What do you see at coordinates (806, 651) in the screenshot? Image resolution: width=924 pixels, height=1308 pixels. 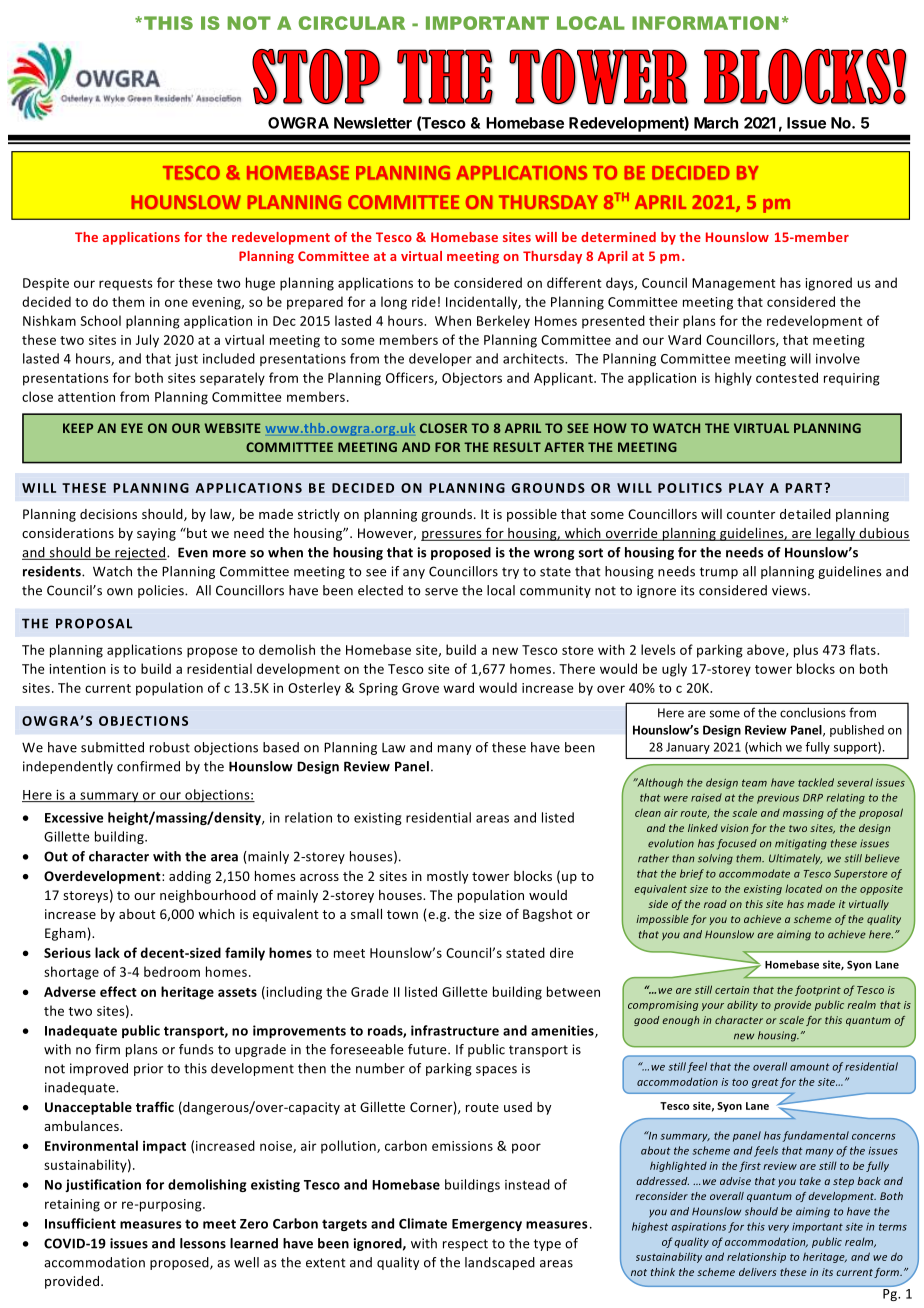 I see `plus` at bounding box center [806, 651].
